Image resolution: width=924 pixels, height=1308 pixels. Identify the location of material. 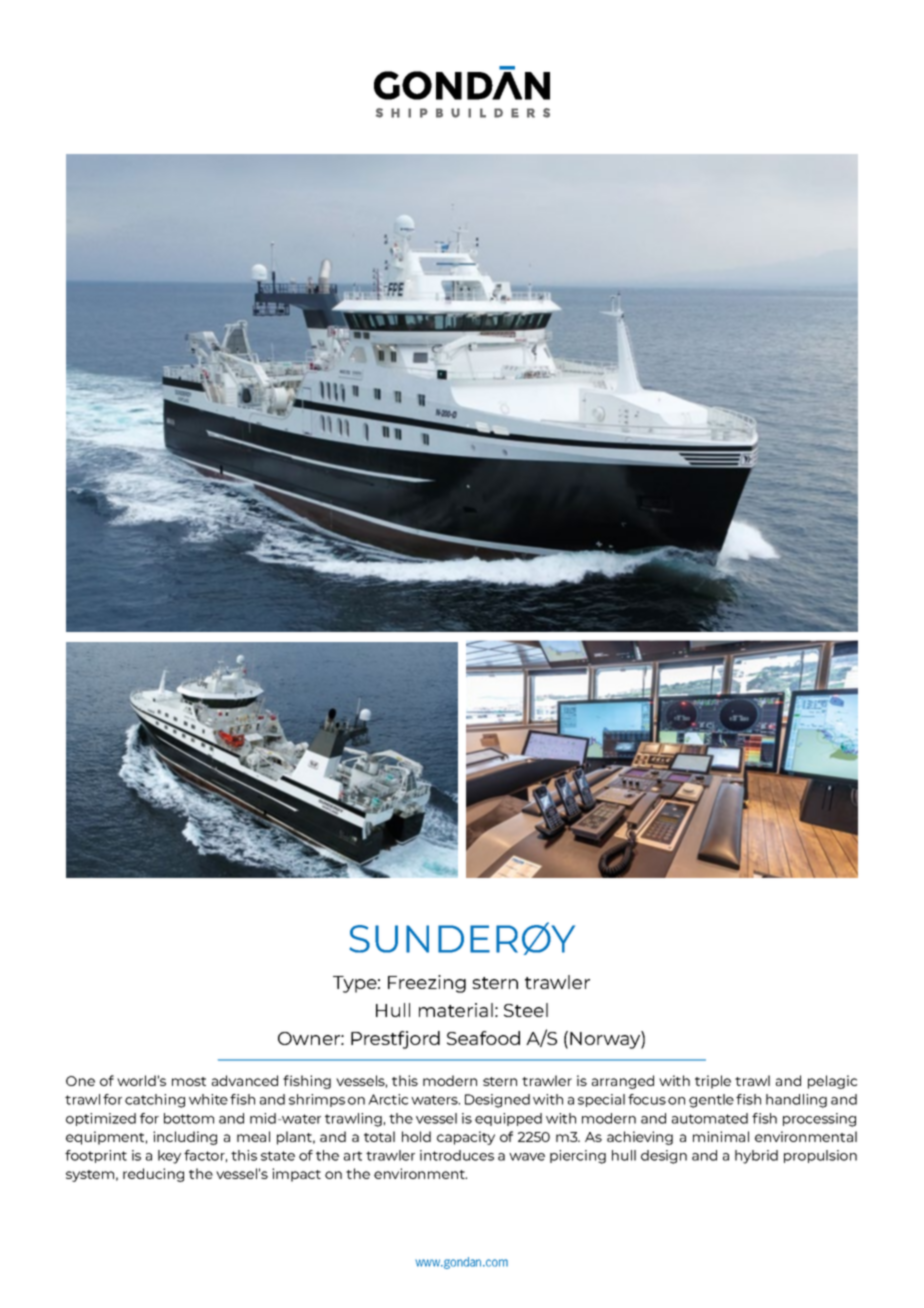
(456, 1010).
